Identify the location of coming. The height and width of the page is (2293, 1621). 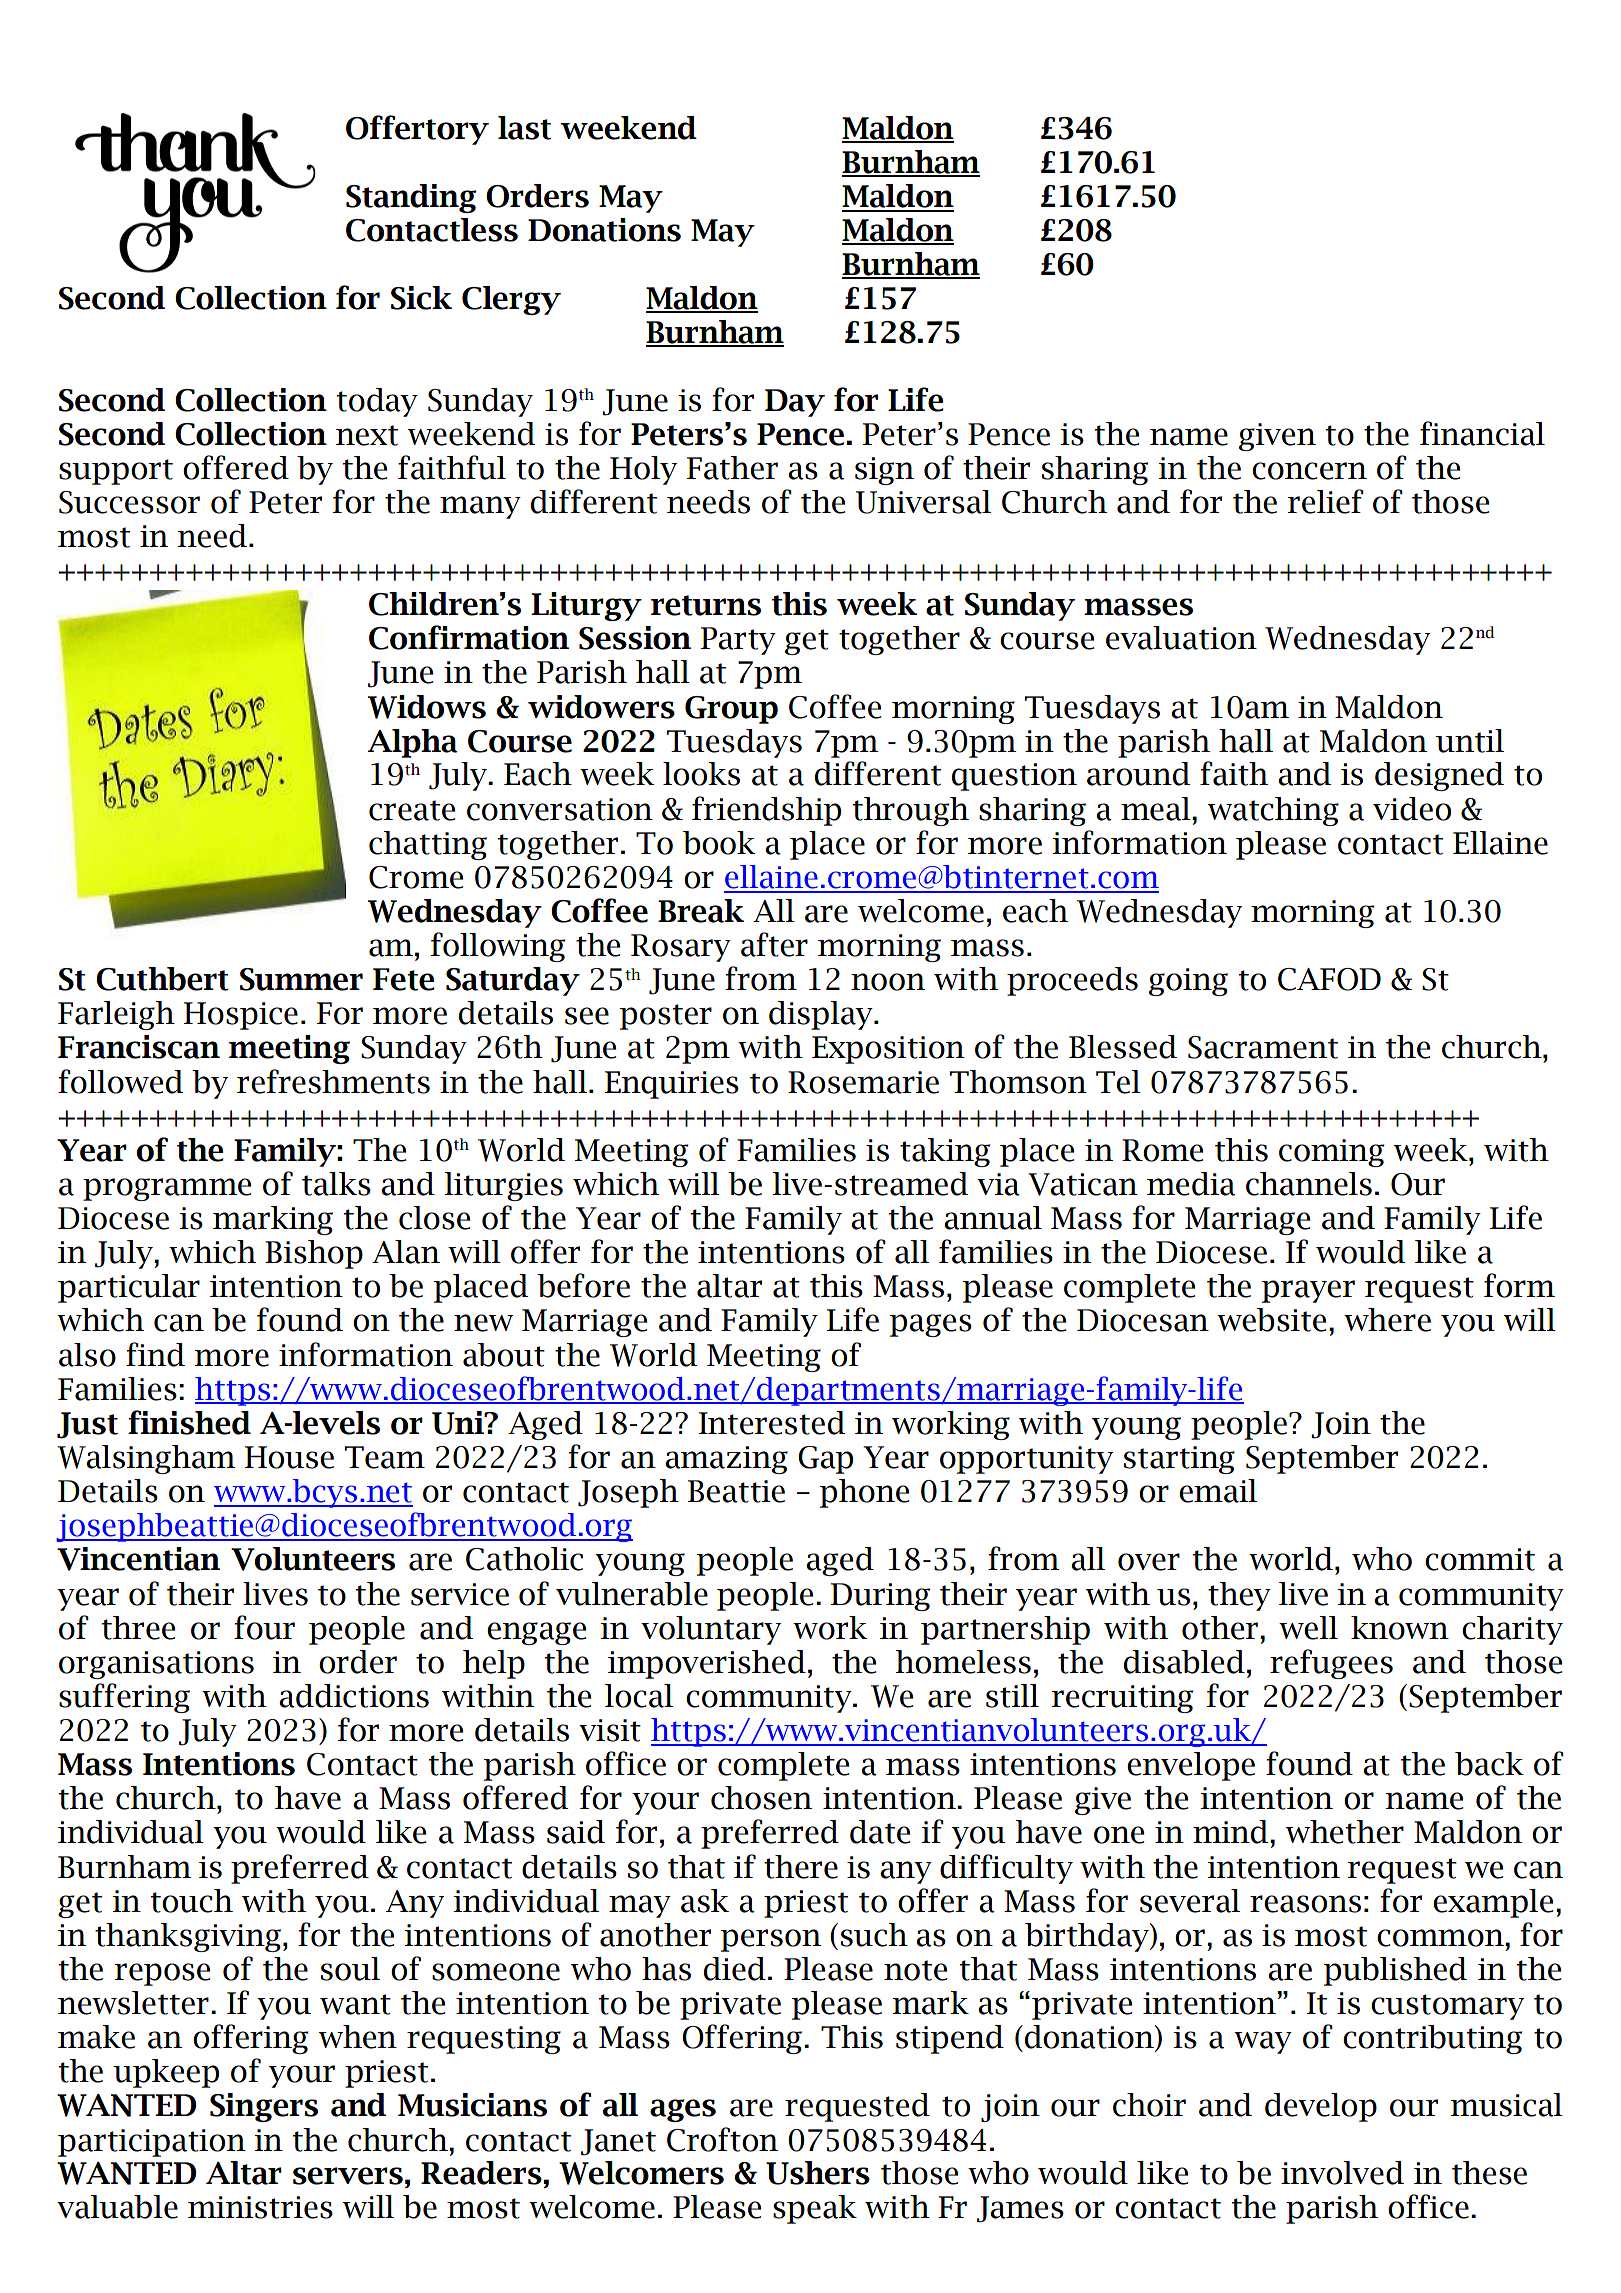
(1331, 1153).
